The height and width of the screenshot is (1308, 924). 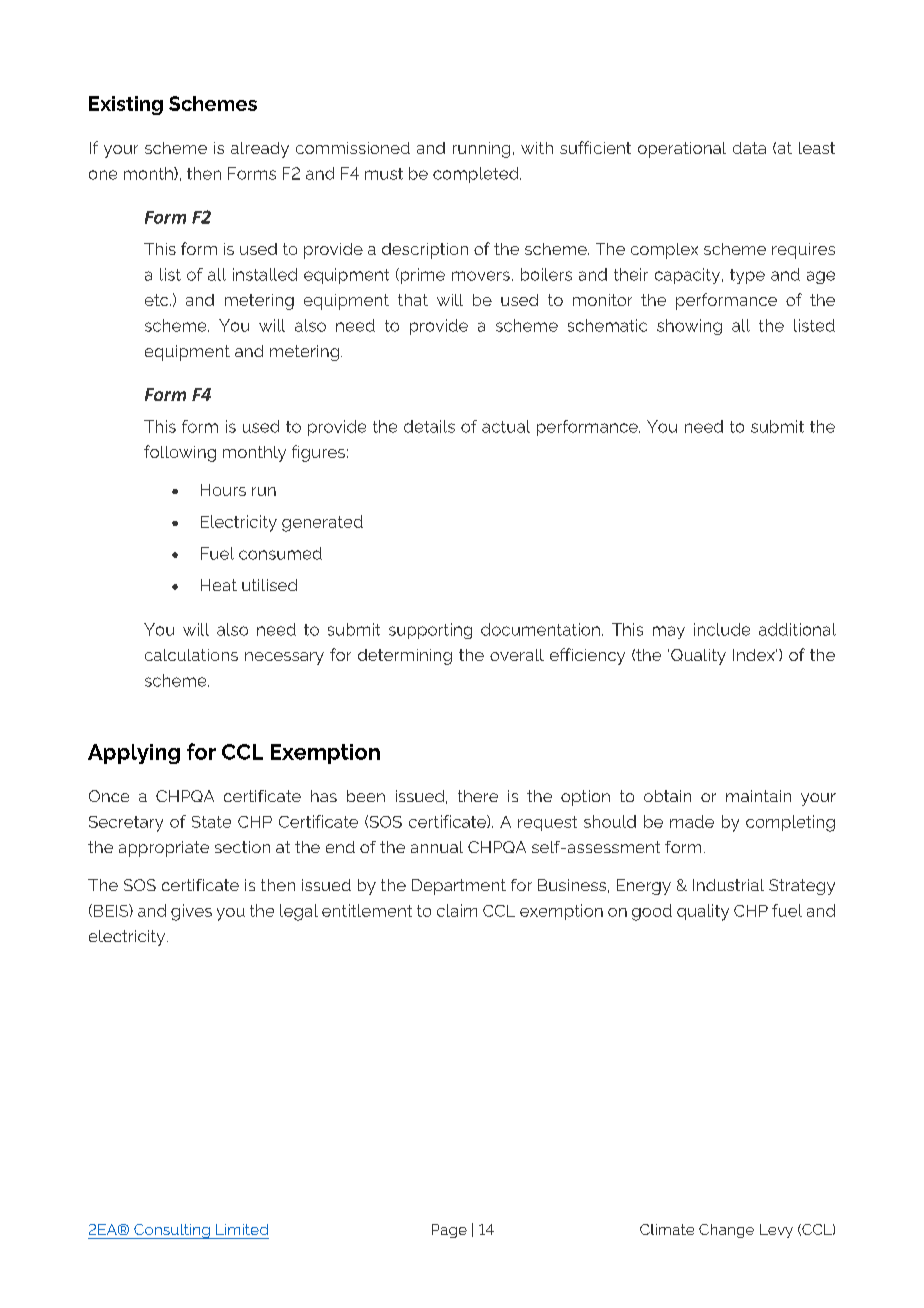 What do you see at coordinates (481, 150) in the screenshot?
I see `running` at bounding box center [481, 150].
